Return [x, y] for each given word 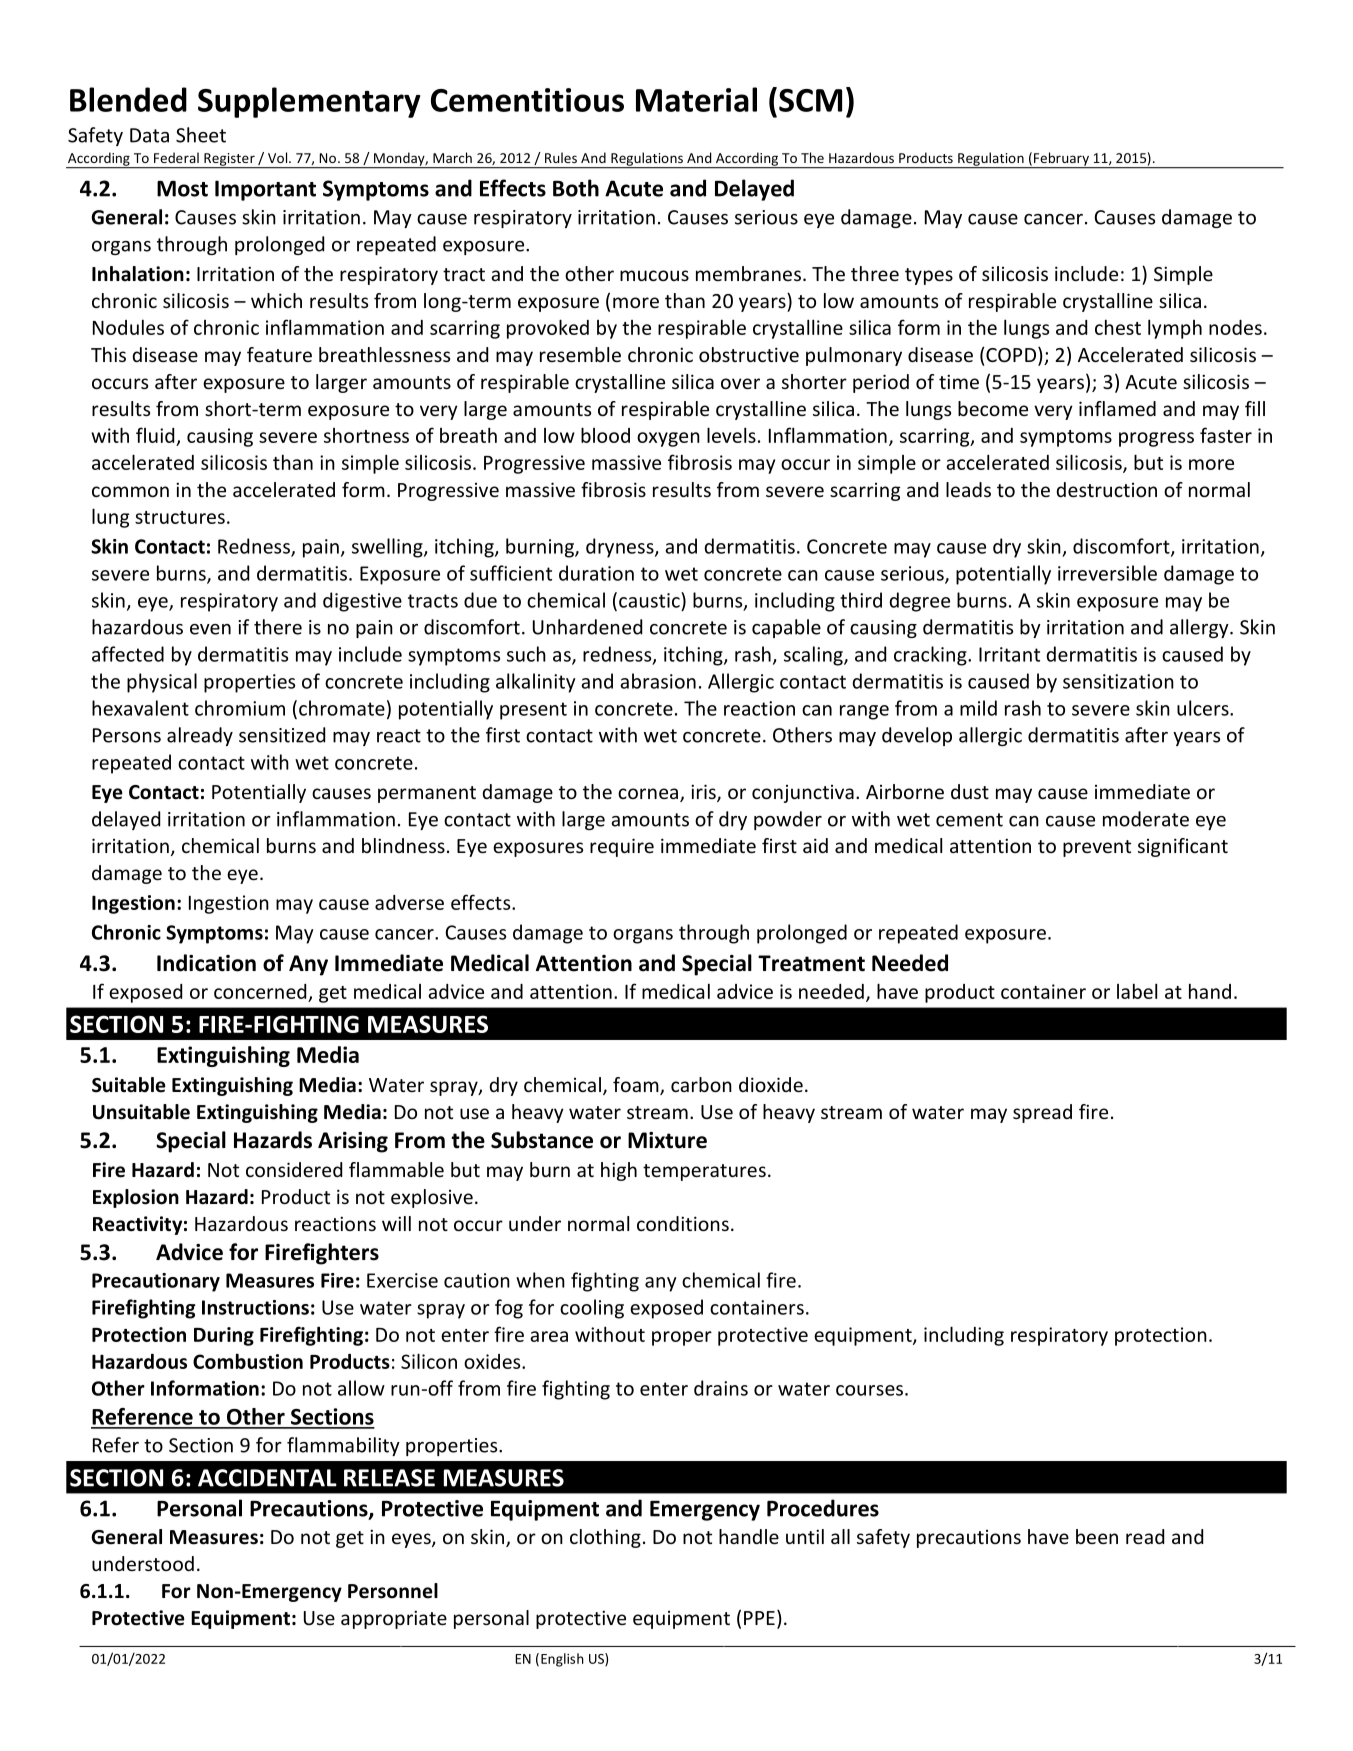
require [622, 847]
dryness [621, 548]
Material [696, 99]
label [1137, 991]
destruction [1106, 489]
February [1061, 160]
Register [229, 160]
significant [1183, 847]
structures [180, 517]
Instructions [255, 1307]
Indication [206, 963]
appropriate [394, 1619]
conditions [683, 1223]
